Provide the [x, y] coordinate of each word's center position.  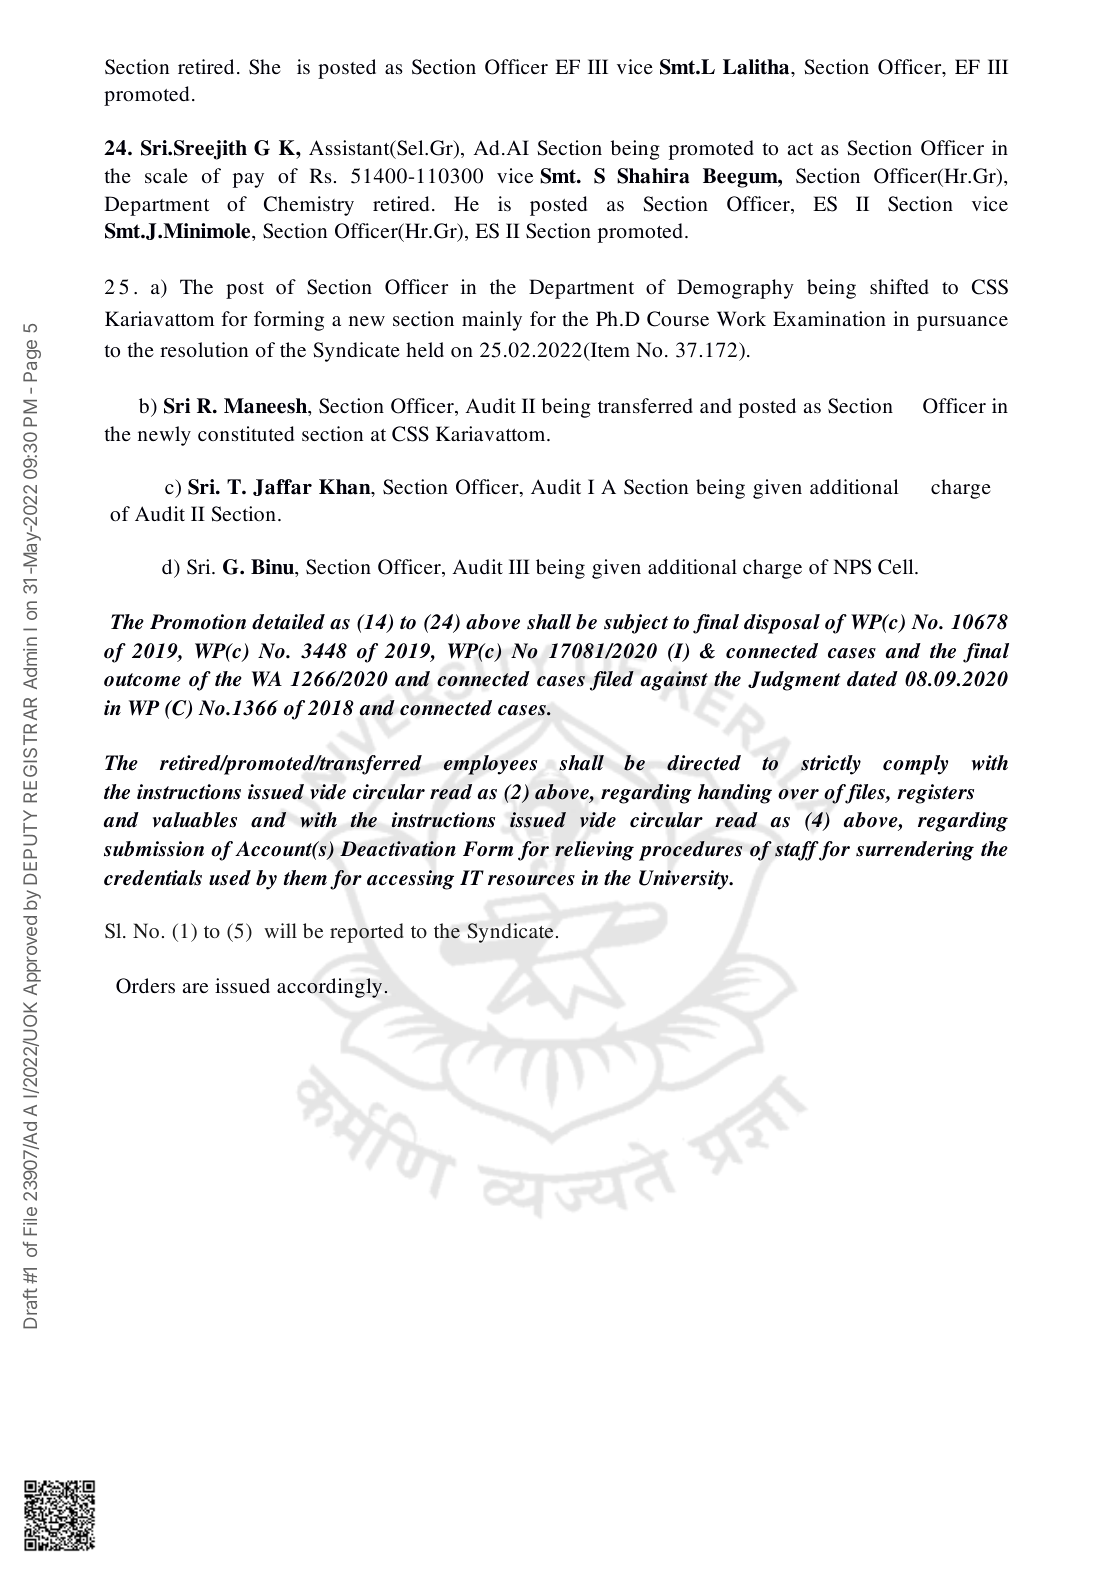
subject [636, 624]
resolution [204, 350]
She [265, 67]
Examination [829, 318]
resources [531, 880]
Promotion [198, 622]
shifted [899, 286]
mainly [492, 321]
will [280, 930]
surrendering [915, 851]
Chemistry [309, 206]
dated [872, 679]
